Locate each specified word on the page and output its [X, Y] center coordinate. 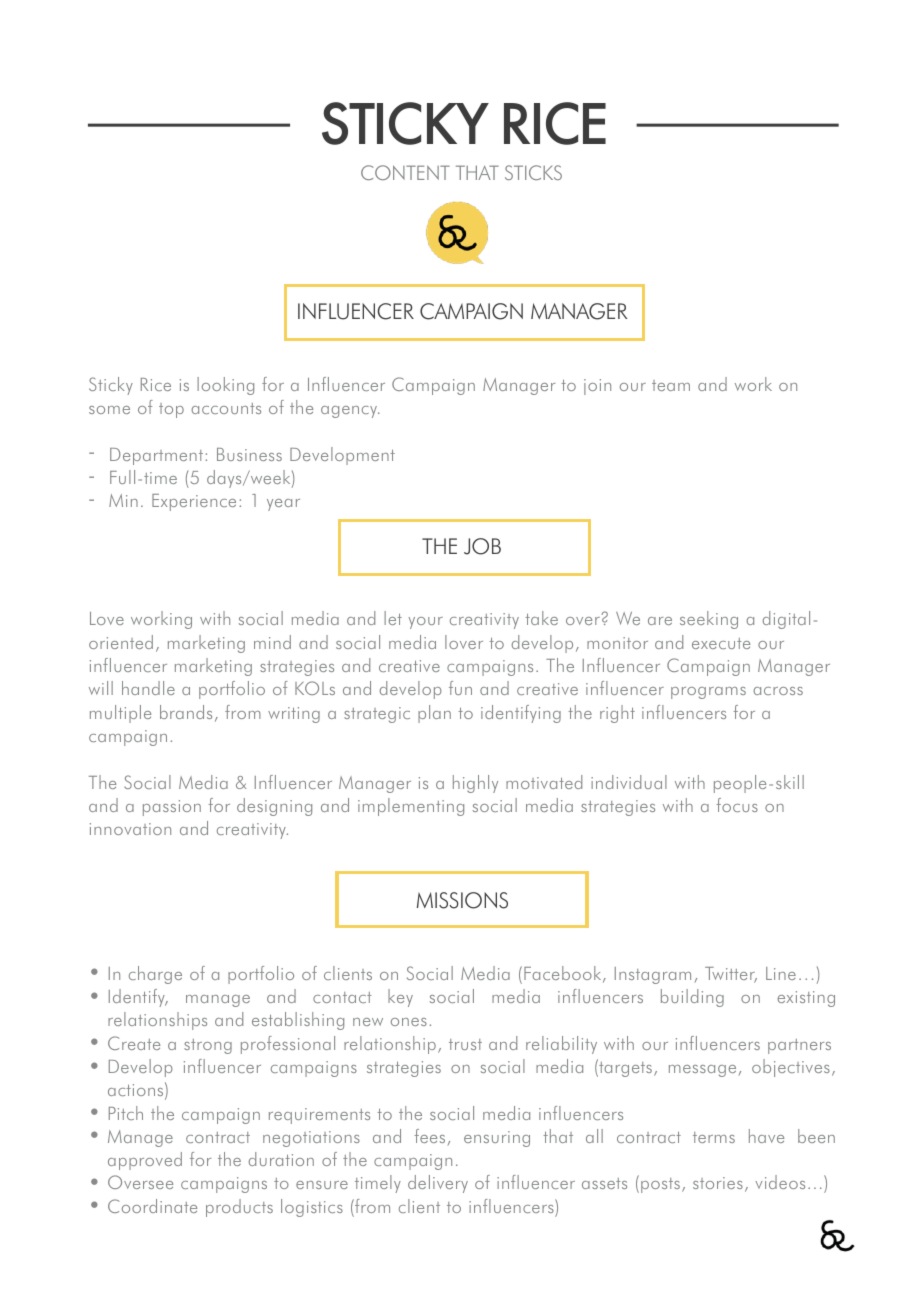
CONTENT [405, 172]
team [671, 385]
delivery [438, 1184]
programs [708, 693]
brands [186, 712]
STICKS [533, 172]
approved [145, 1161]
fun [460, 688]
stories [718, 1183]
